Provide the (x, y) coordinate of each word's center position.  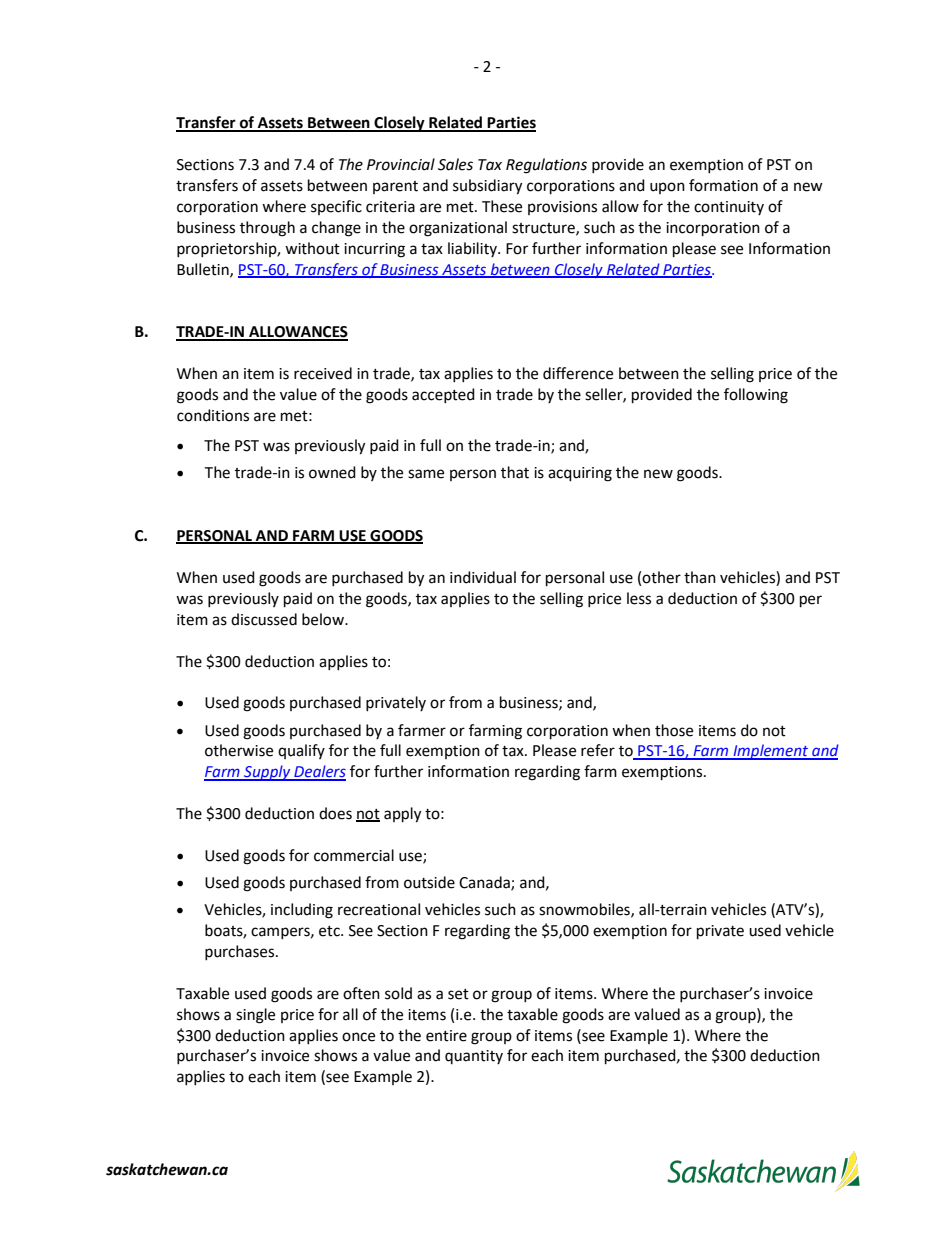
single (255, 1016)
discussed (264, 619)
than (700, 577)
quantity (474, 1057)
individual (483, 577)
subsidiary (487, 187)
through (267, 229)
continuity (729, 208)
